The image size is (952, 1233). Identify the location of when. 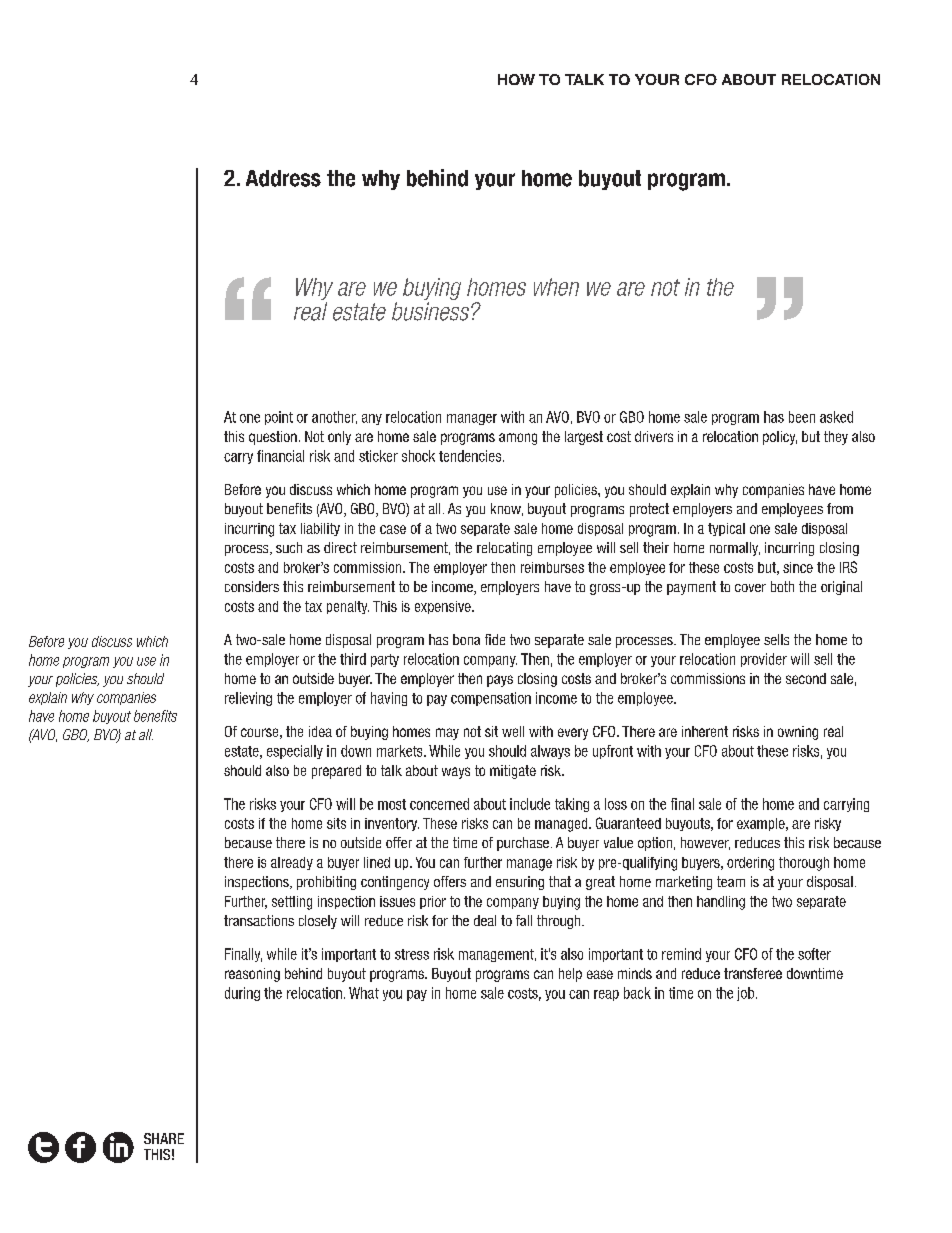
(556, 287).
